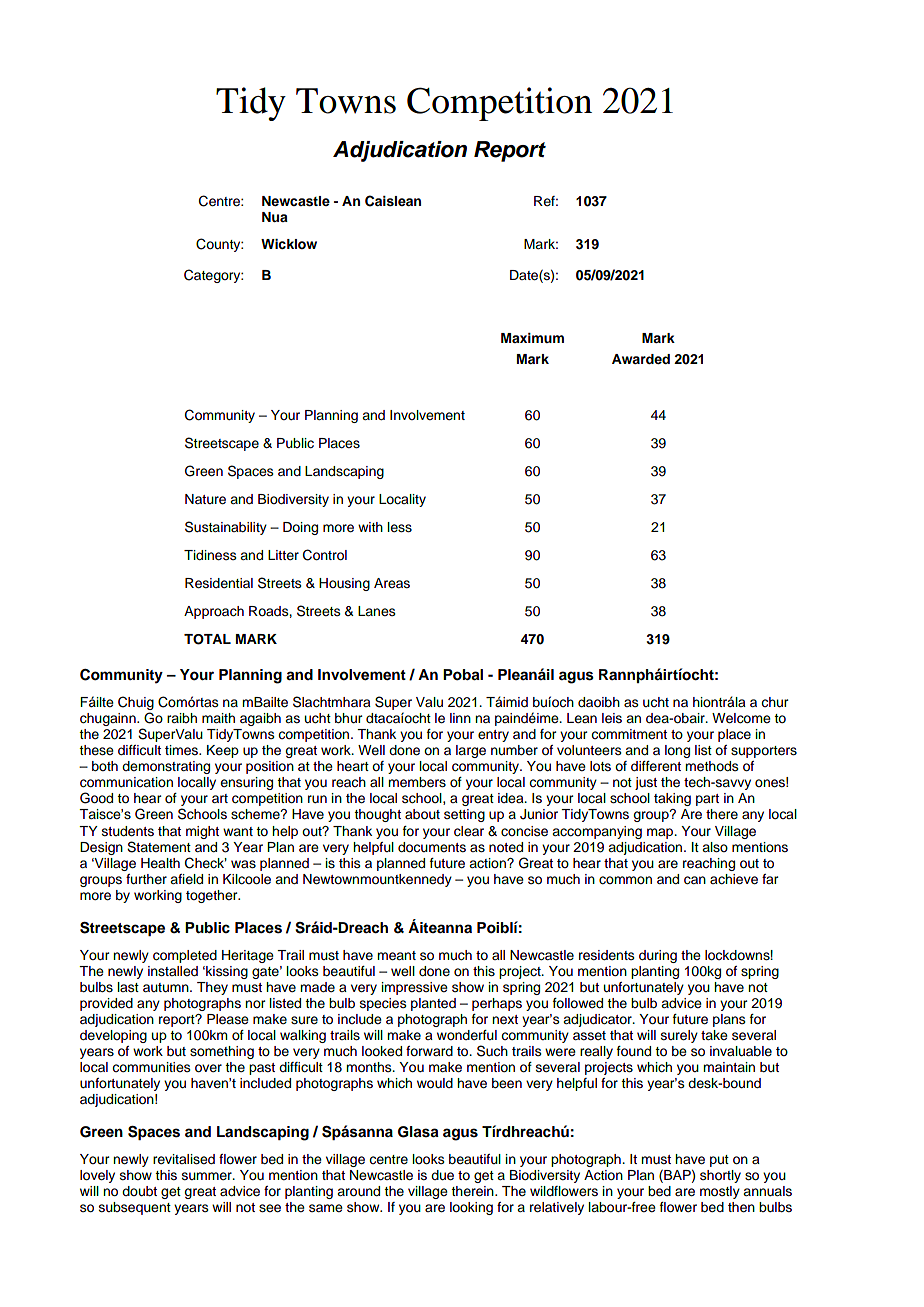  What do you see at coordinates (417, 782) in the document?
I see `members` at bounding box center [417, 782].
